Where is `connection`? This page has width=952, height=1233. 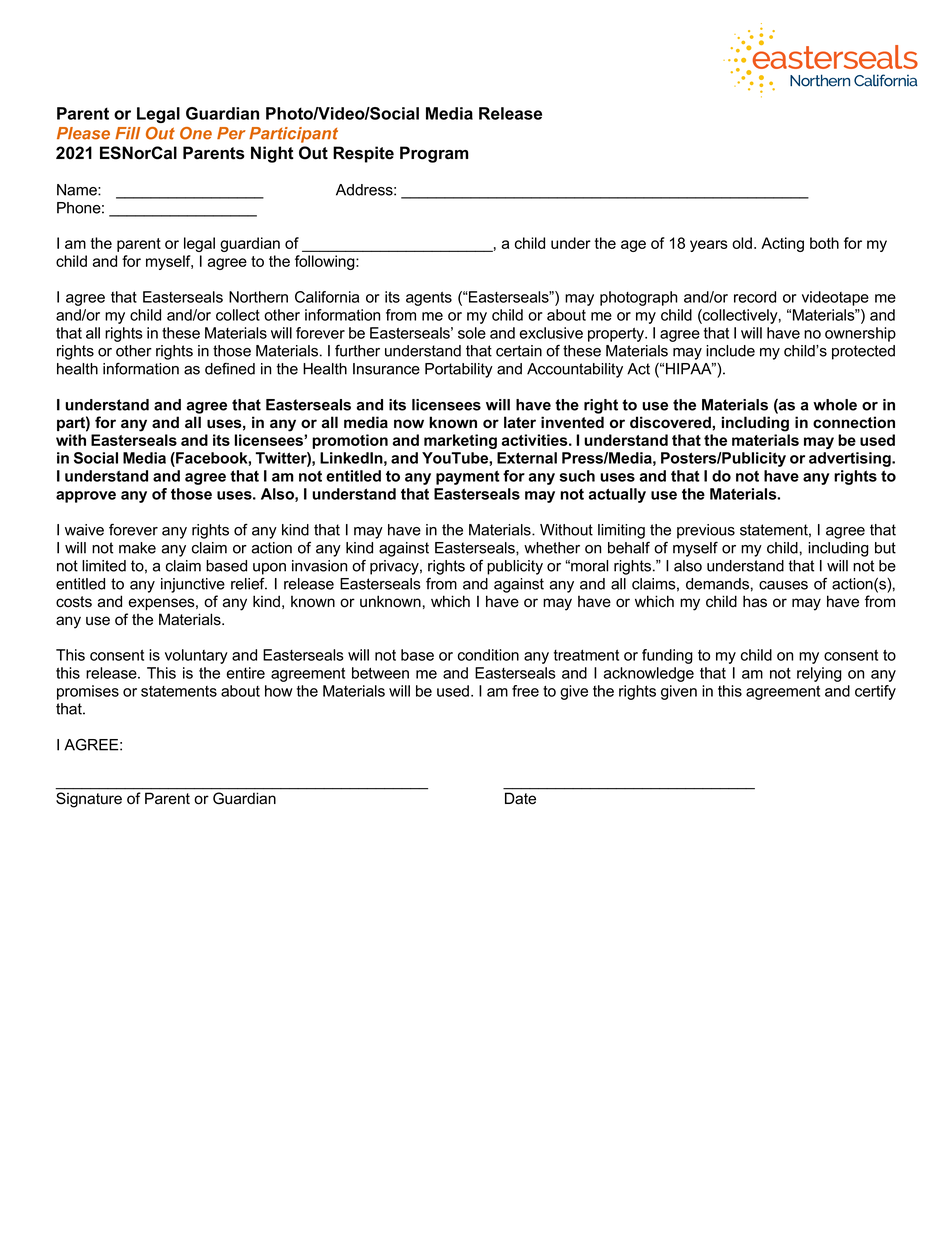 connection is located at coordinates (854, 422).
